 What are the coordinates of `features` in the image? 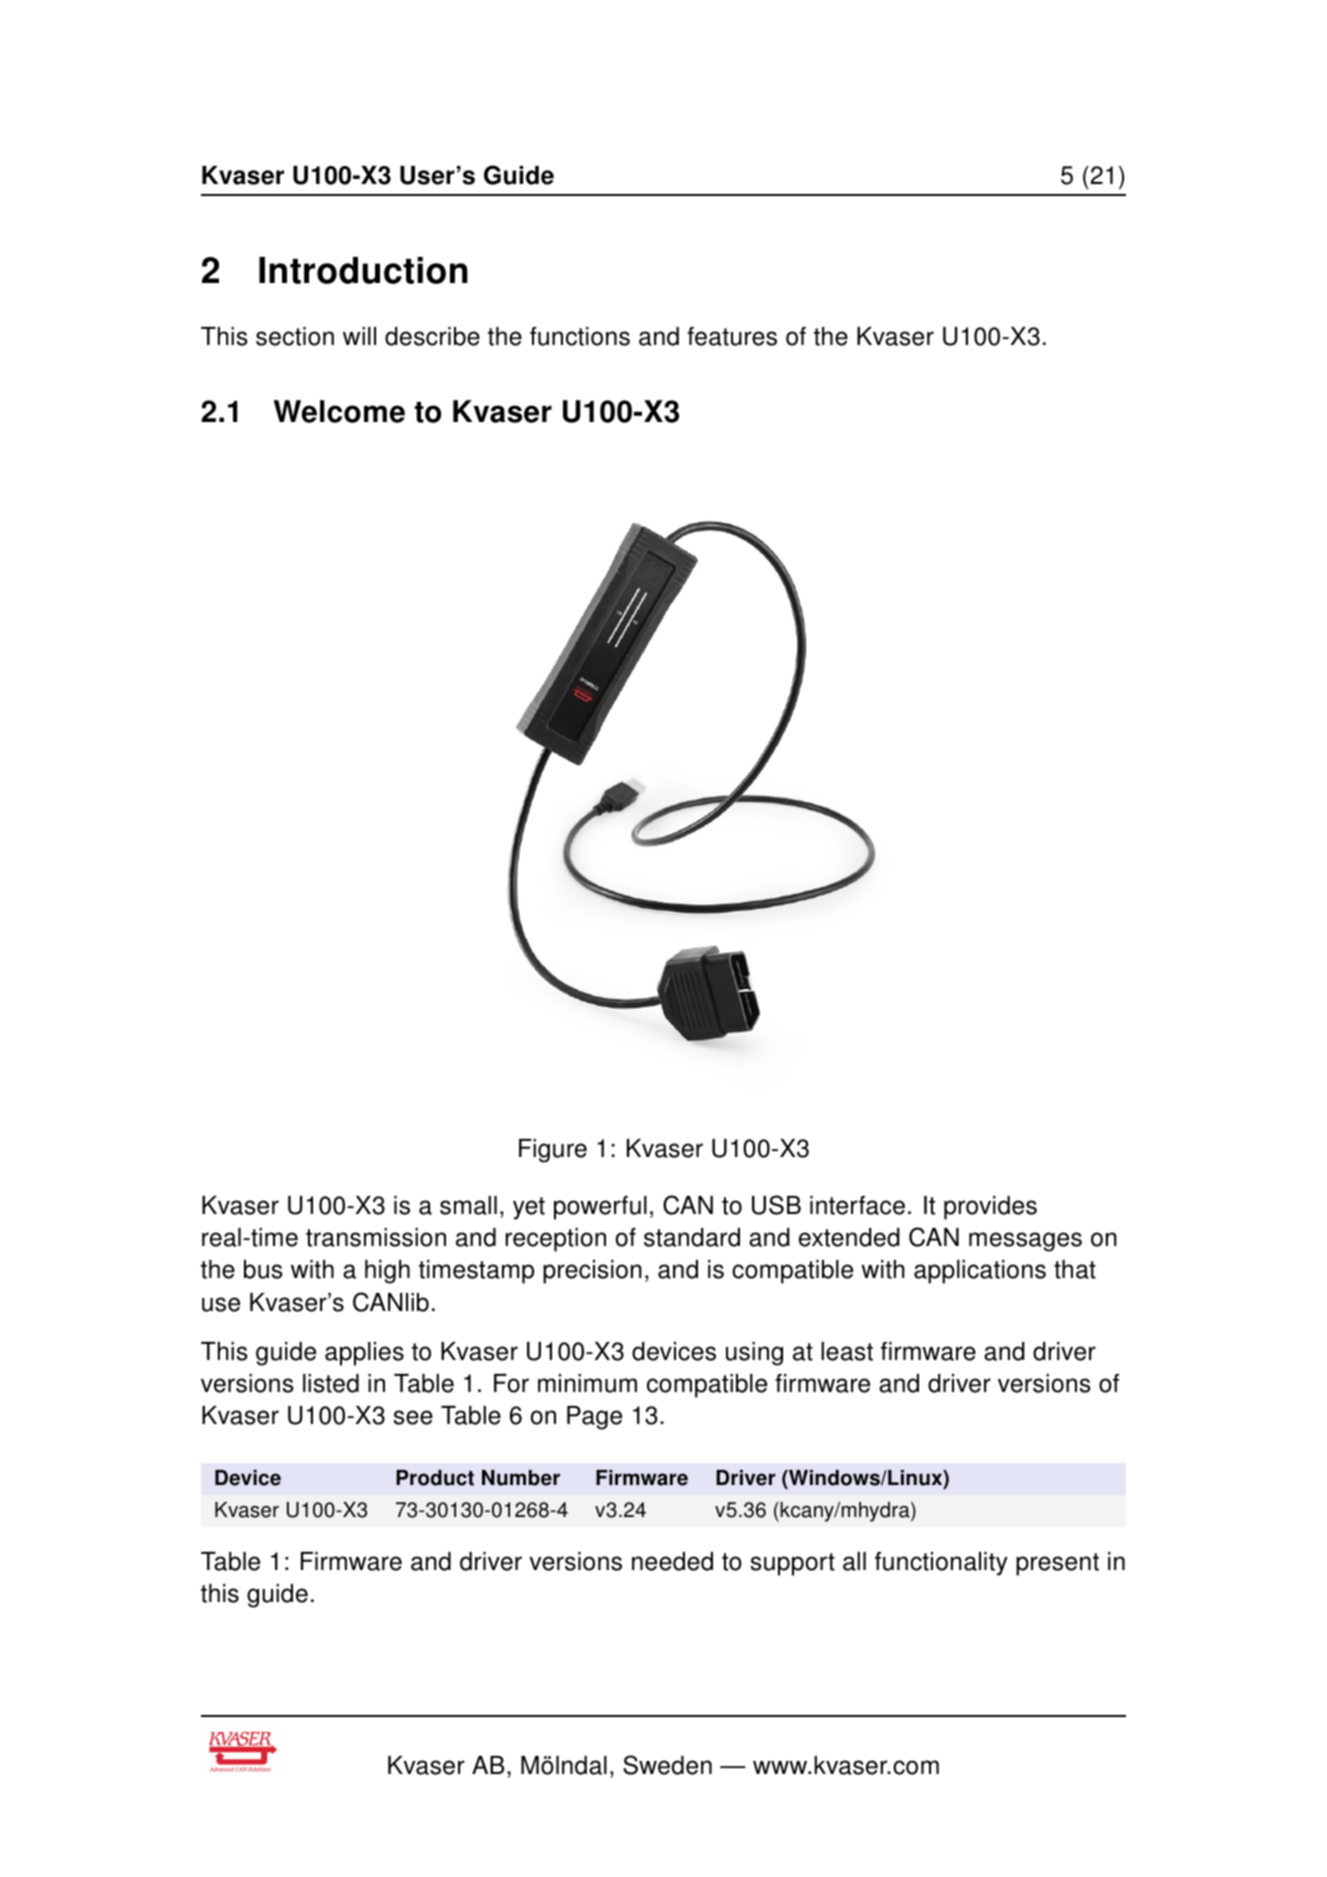 It's located at (732, 336).
